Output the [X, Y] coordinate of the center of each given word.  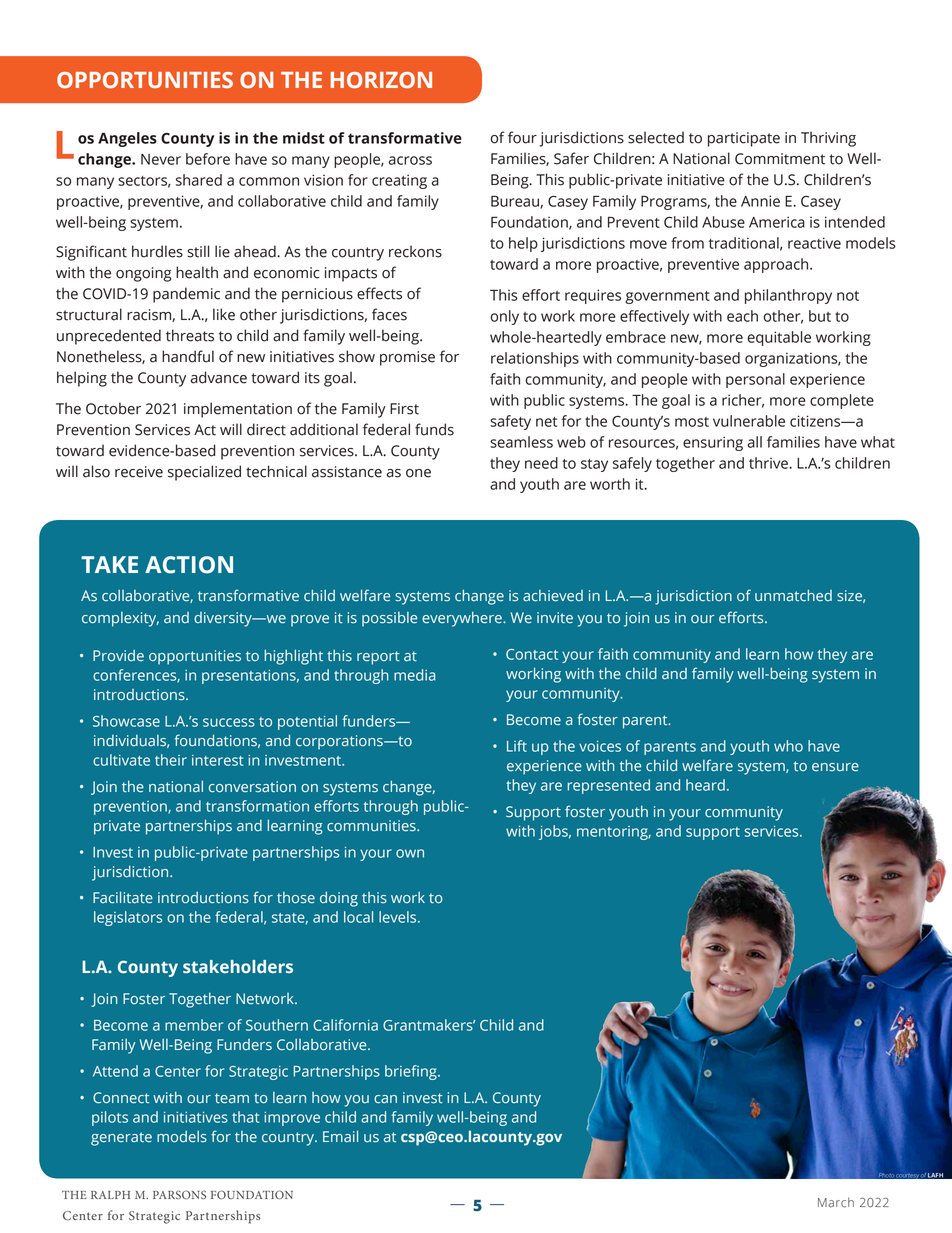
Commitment [780, 159]
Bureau [516, 202]
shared [199, 180]
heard [705, 785]
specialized [204, 473]
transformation [257, 806]
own [410, 853]
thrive [769, 463]
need [541, 463]
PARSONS [179, 1194]
